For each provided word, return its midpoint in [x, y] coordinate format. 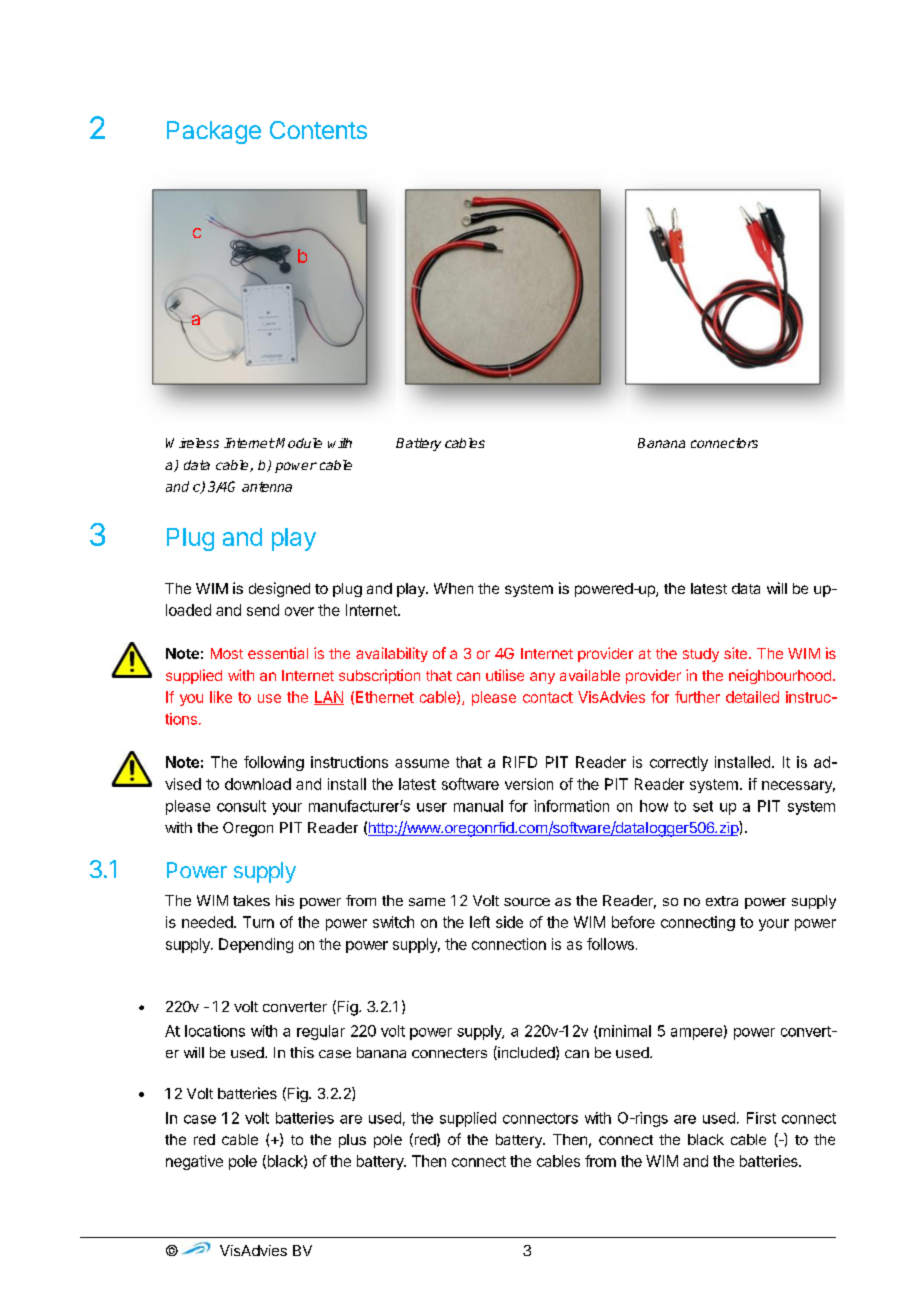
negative [194, 1162]
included [525, 1053]
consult [241, 806]
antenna [267, 487]
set [703, 806]
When [453, 588]
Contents [318, 130]
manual [478, 806]
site [737, 653]
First [761, 1118]
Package [214, 132]
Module [299, 443]
